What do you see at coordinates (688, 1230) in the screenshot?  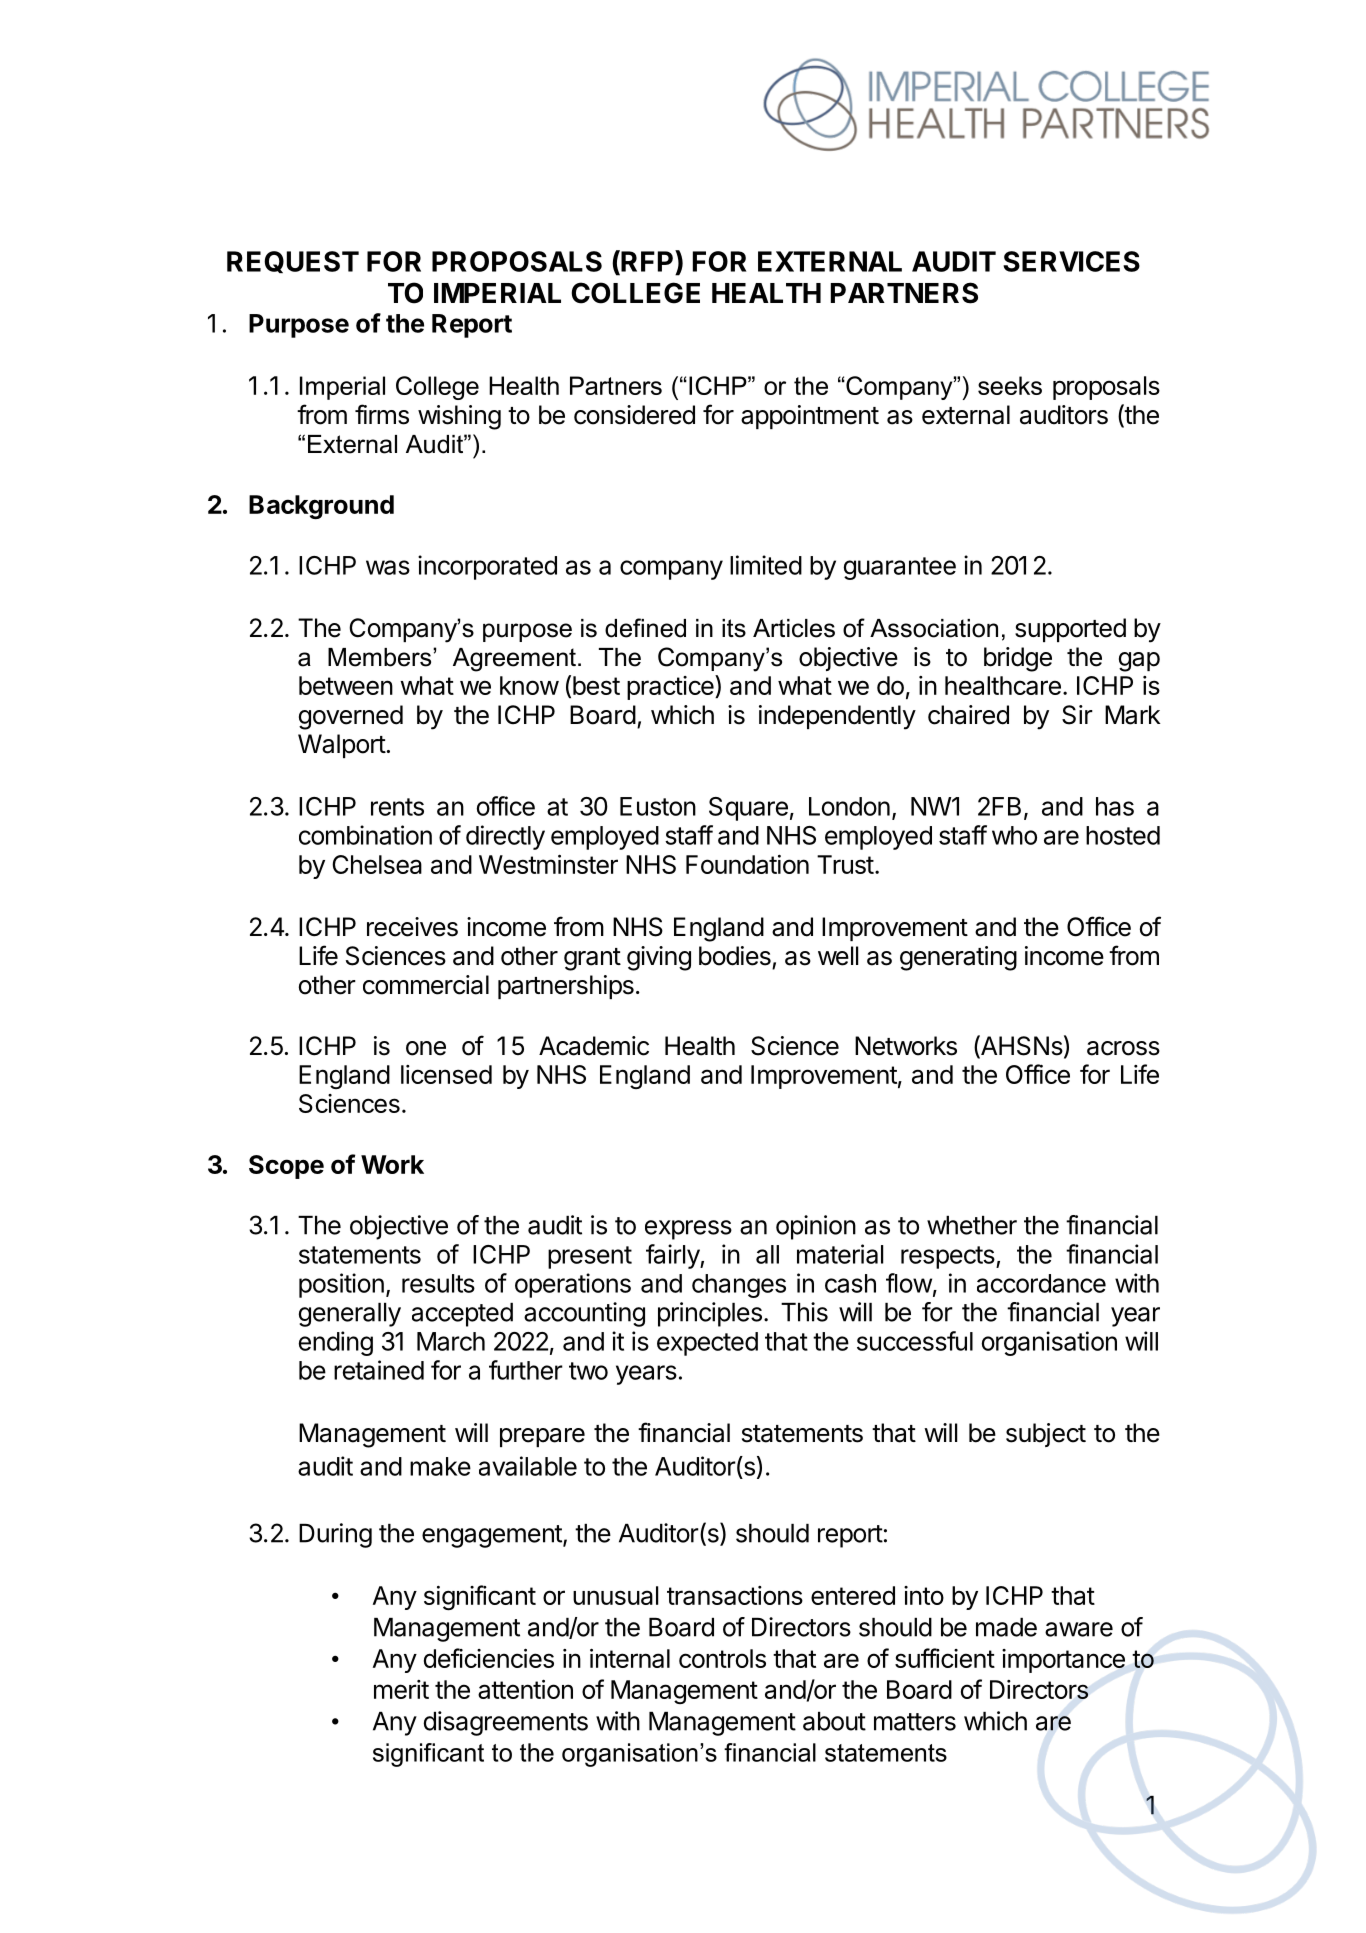 I see `express` at bounding box center [688, 1230].
